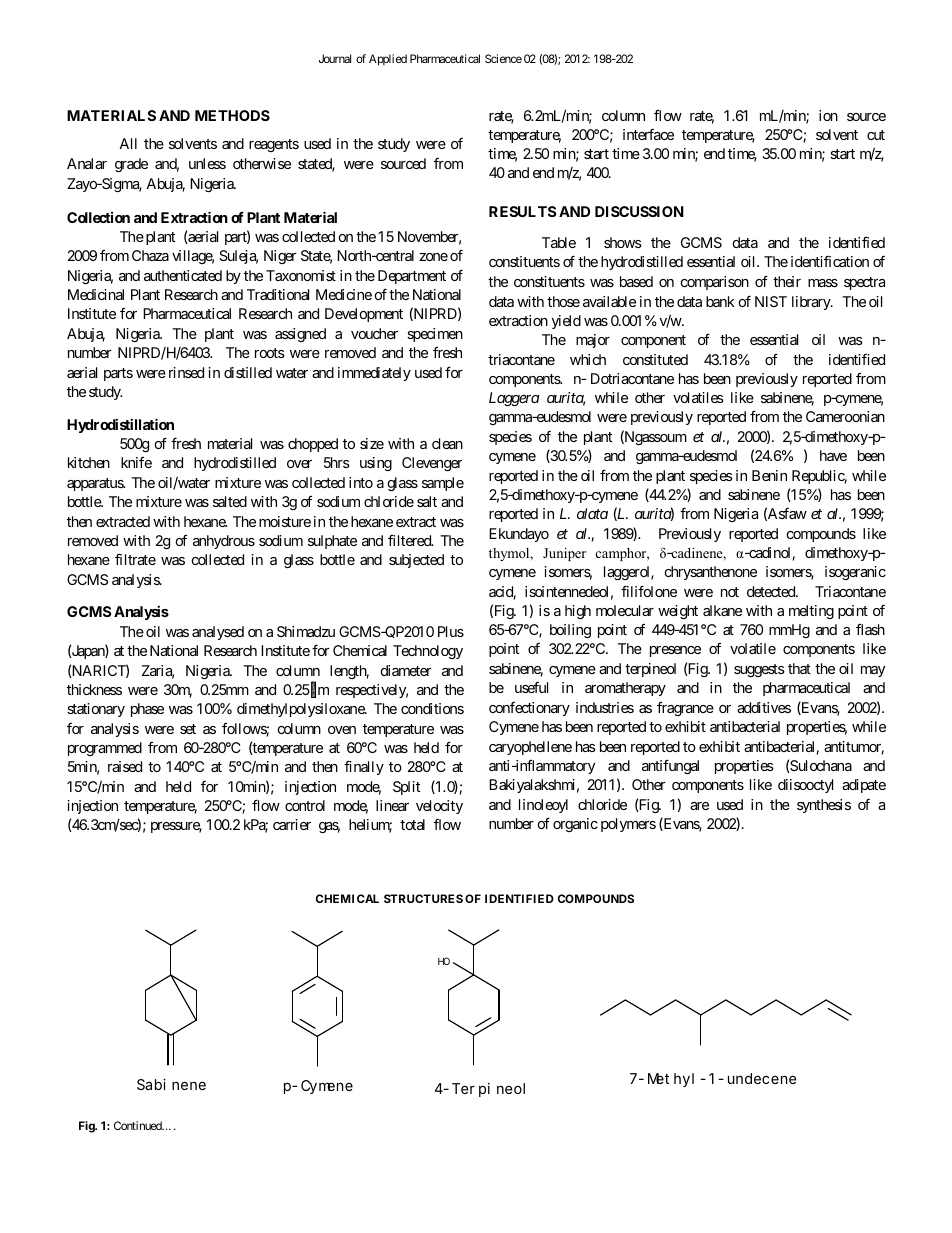  Describe the element at coordinates (876, 135) in the screenshot. I see `cut` at that location.
